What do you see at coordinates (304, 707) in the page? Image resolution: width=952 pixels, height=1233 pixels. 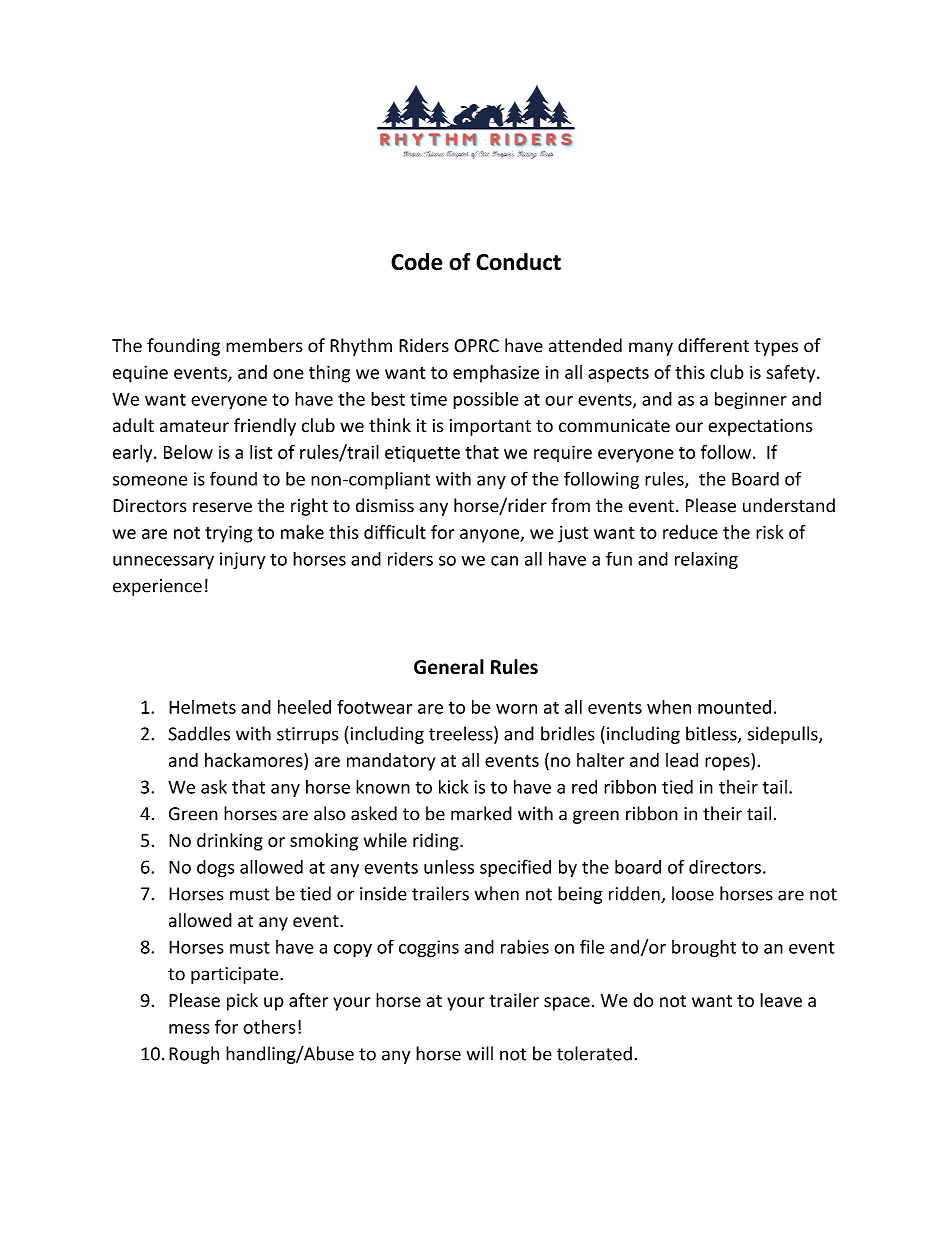 I see `heeled` at bounding box center [304, 707].
